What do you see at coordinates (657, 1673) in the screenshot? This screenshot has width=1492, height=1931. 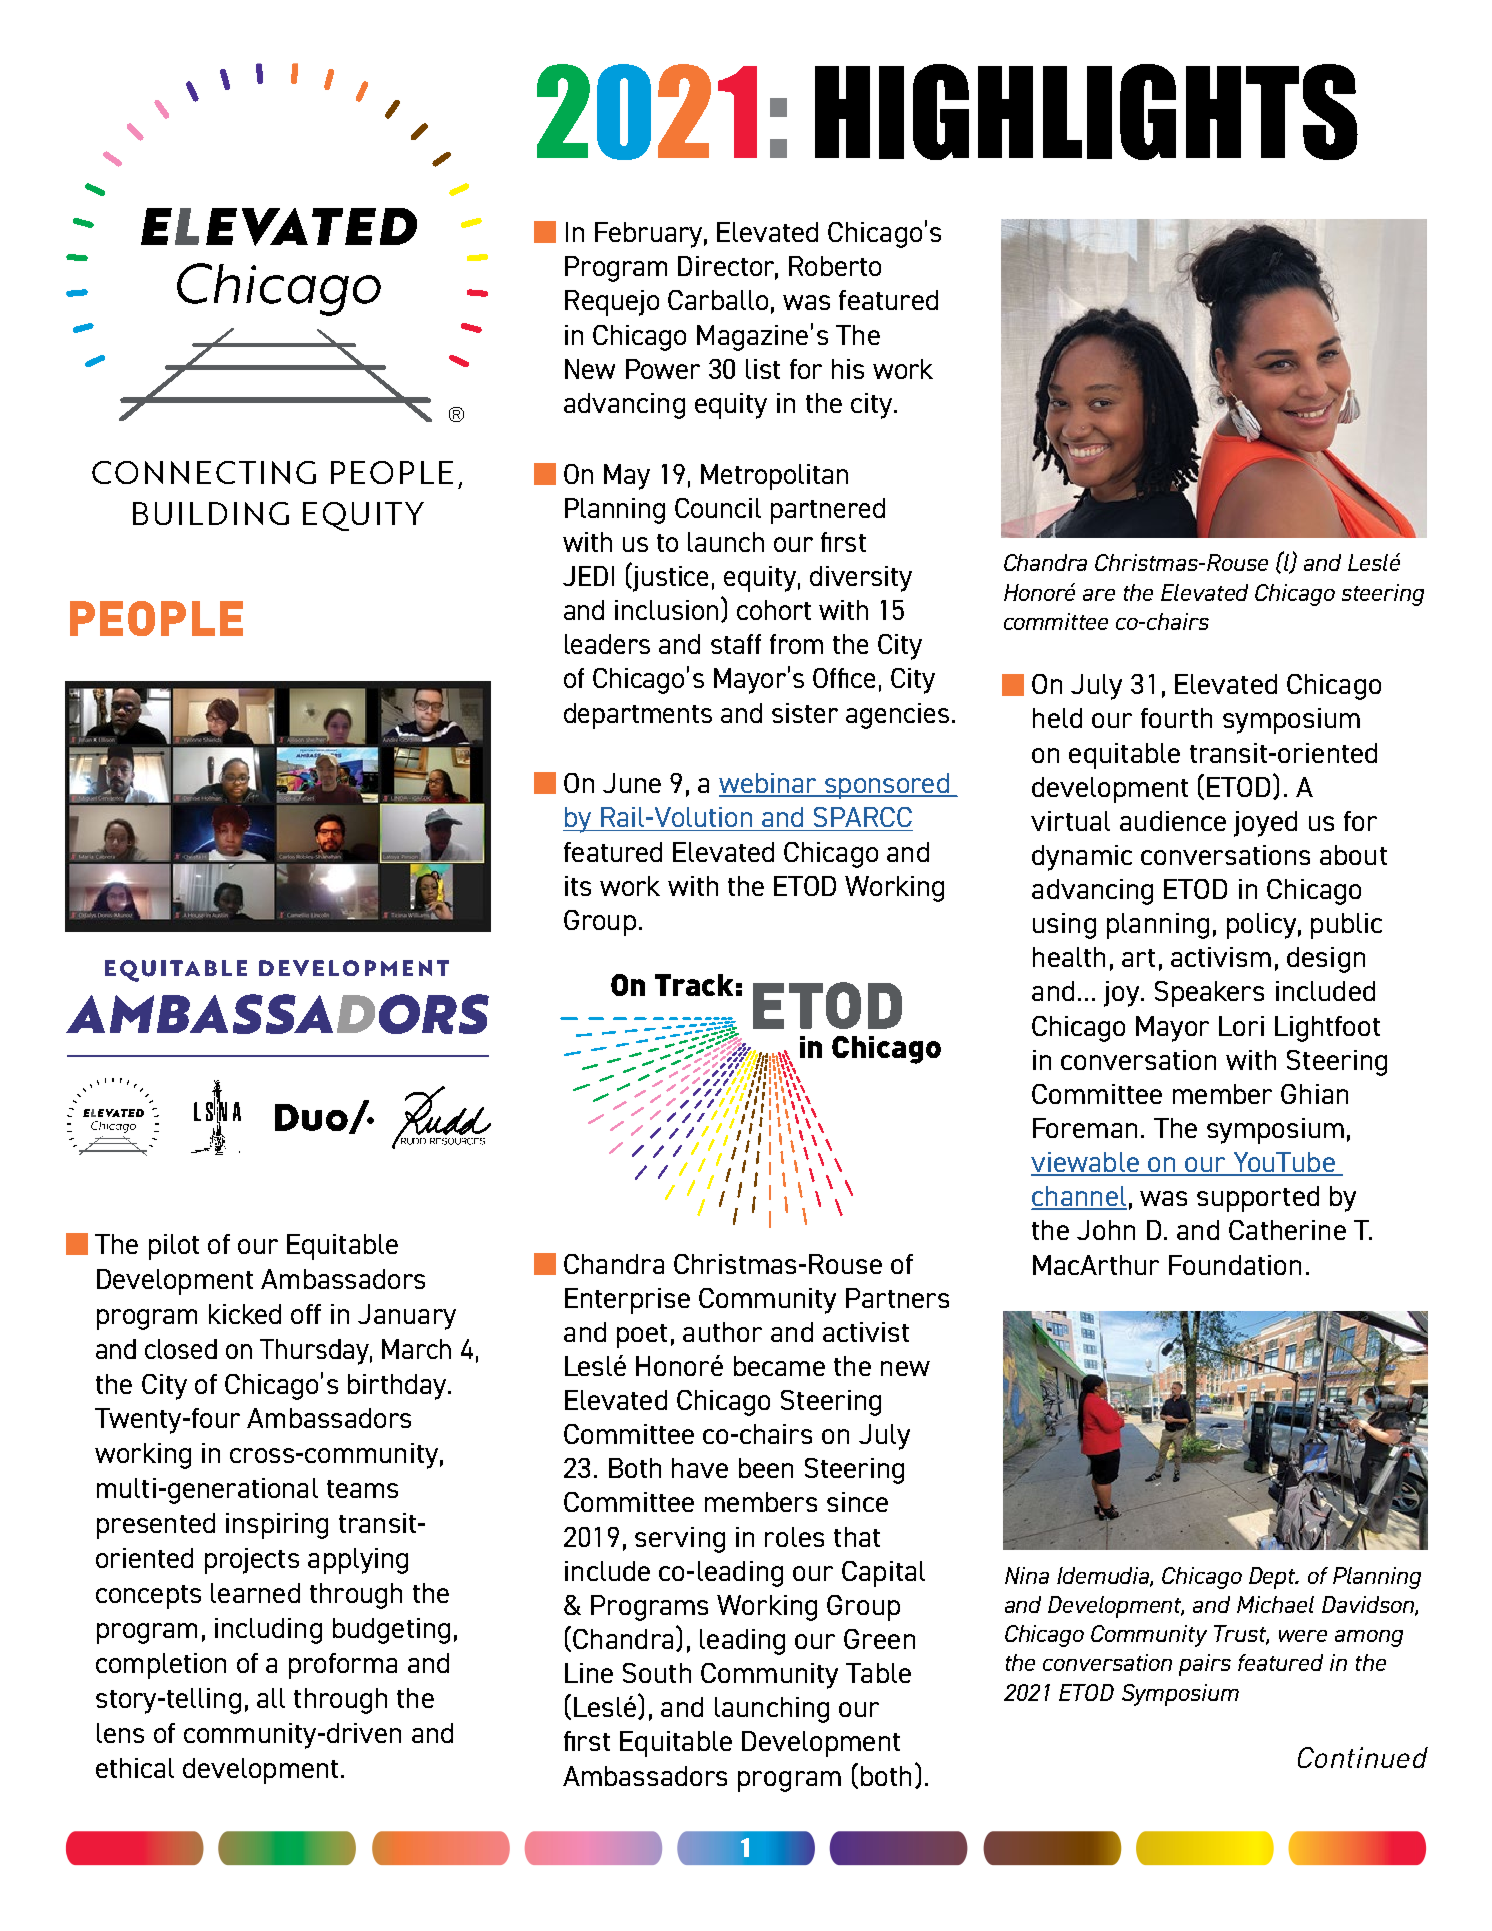 I see `South` at bounding box center [657, 1673].
